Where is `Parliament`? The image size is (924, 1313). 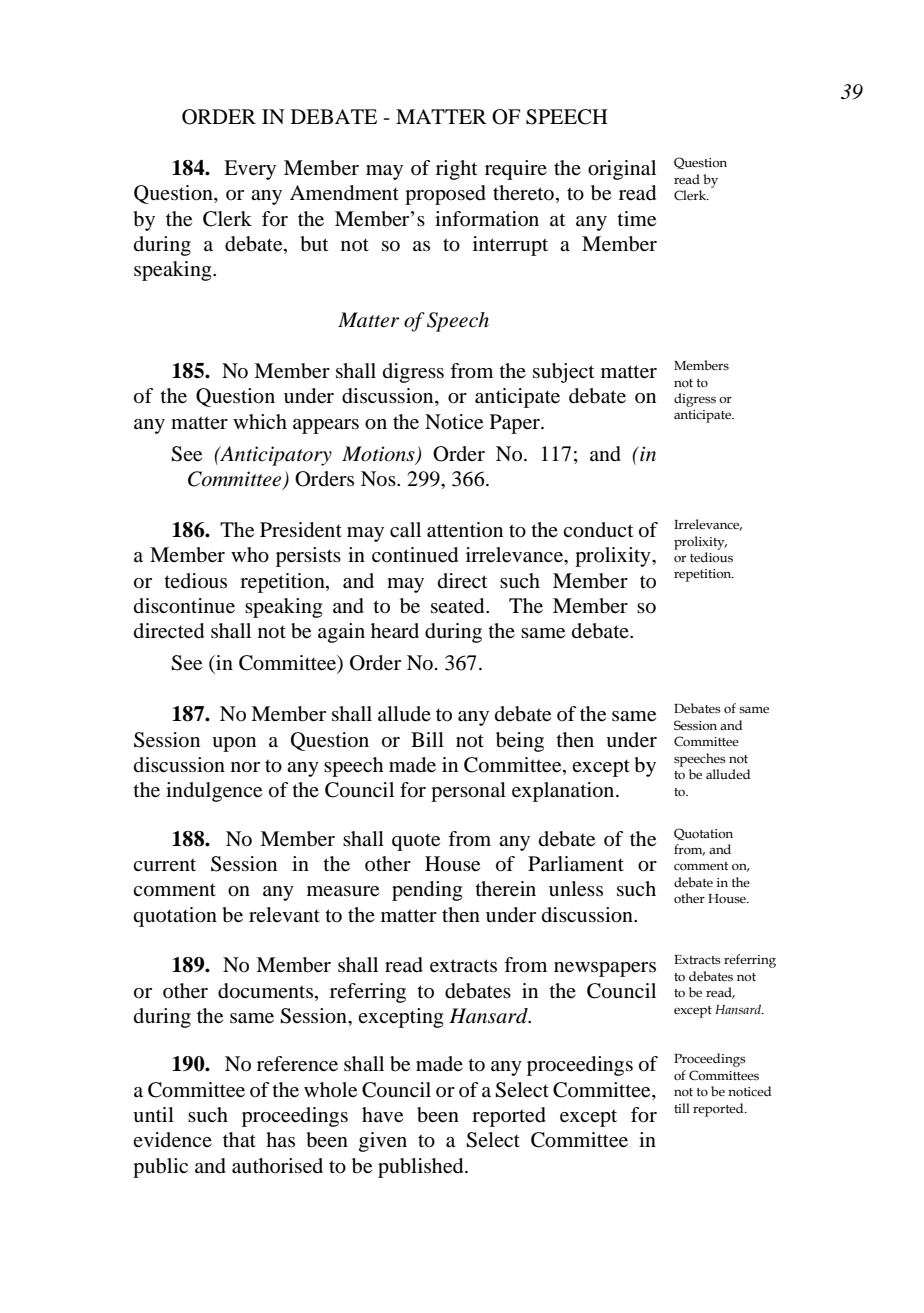 Parliament is located at coordinates (576, 864).
